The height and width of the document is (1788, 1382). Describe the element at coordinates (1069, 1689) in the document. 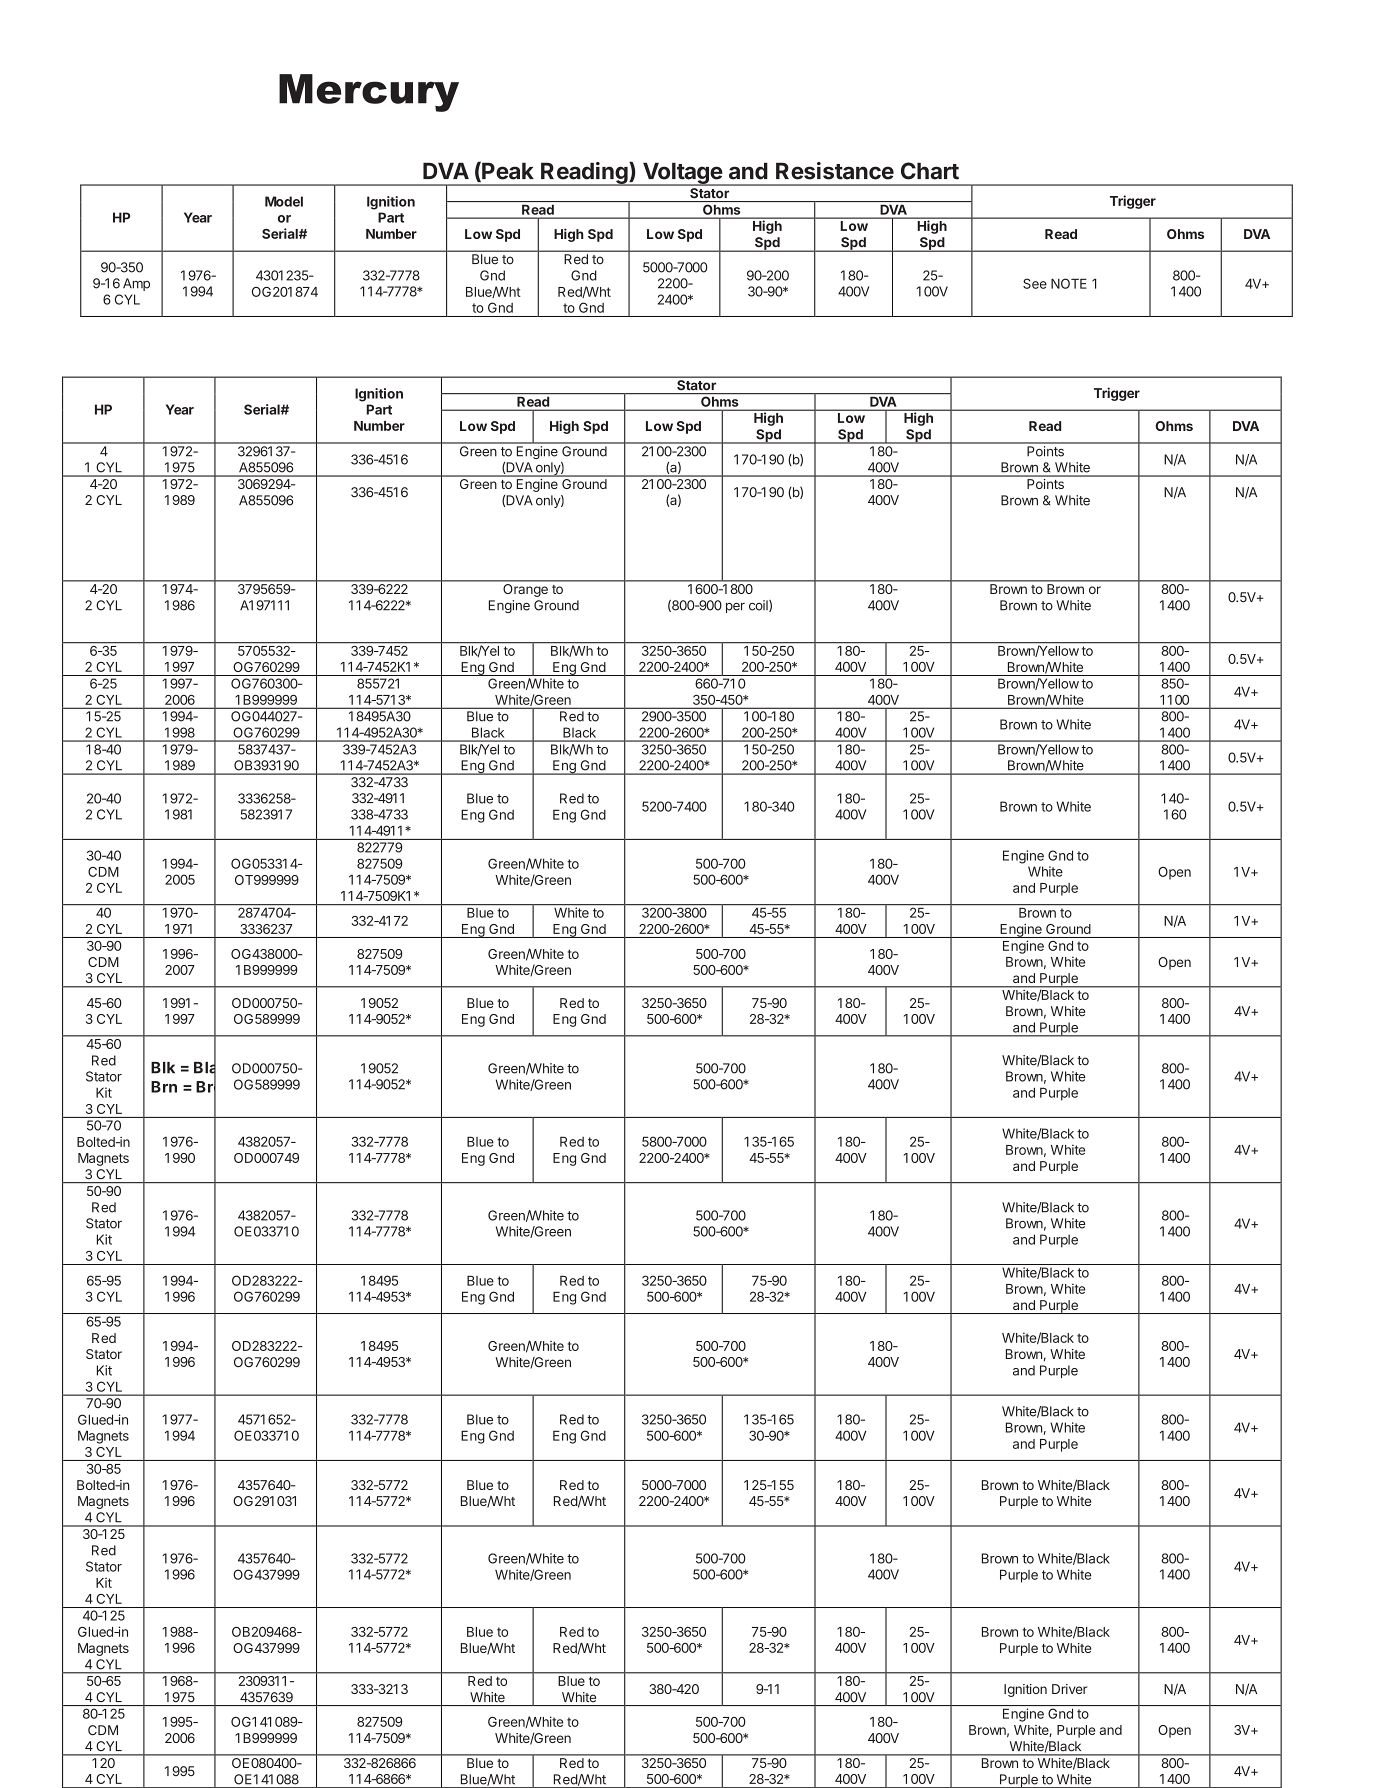

I see `Driver` at that location.
